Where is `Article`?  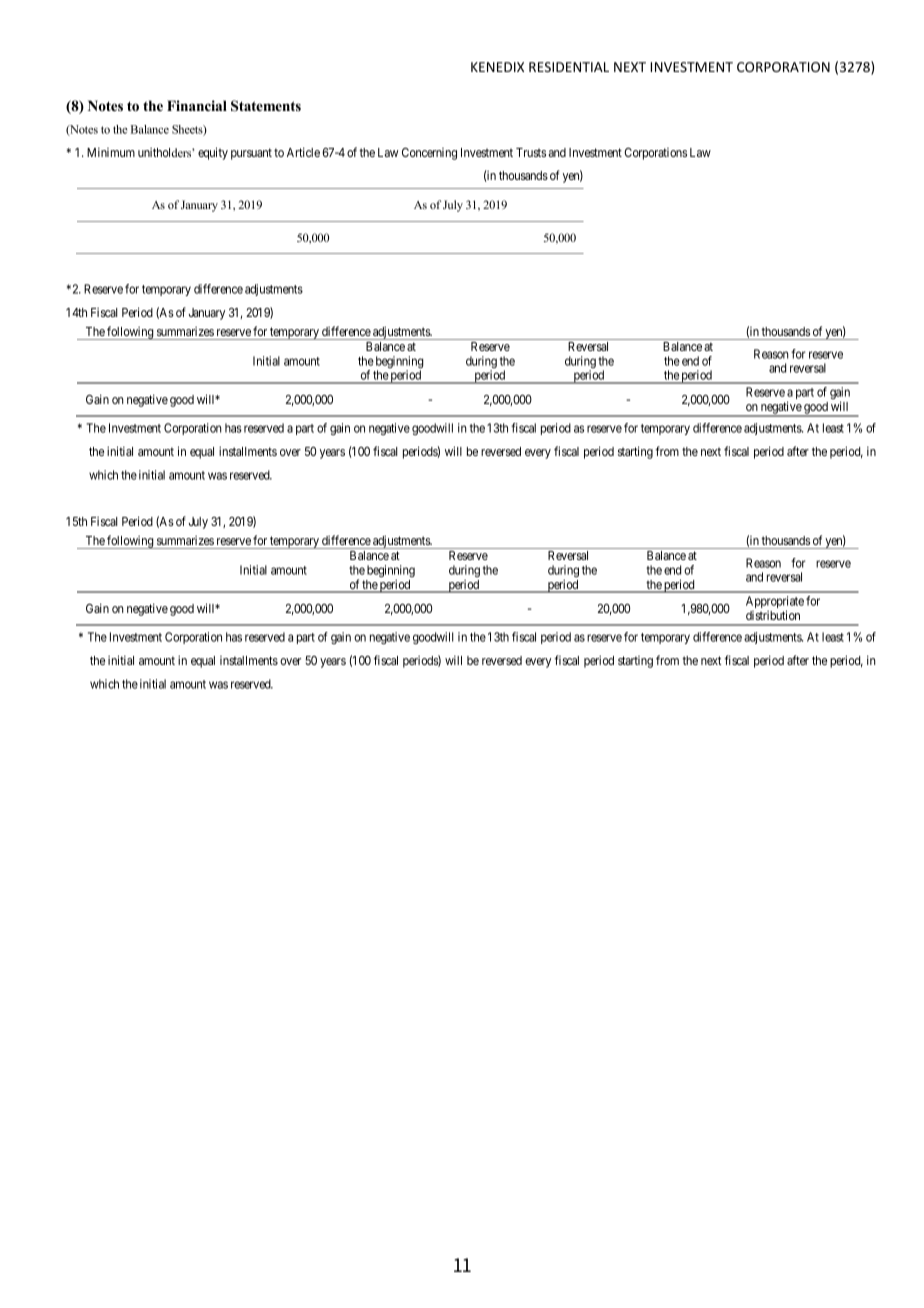
Article is located at coordinates (303, 152).
